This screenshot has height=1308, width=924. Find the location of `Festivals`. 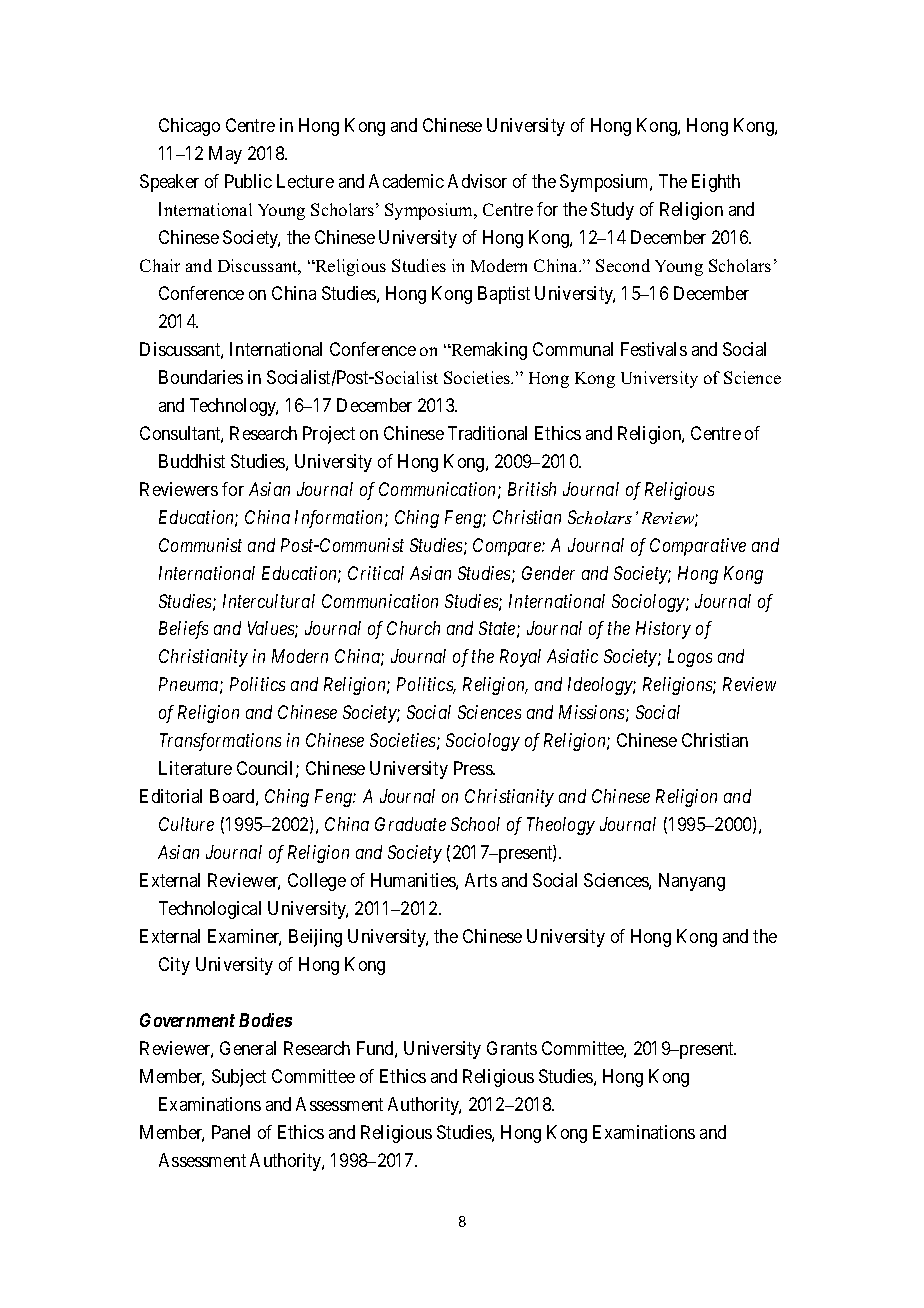

Festivals is located at coordinates (654, 349).
